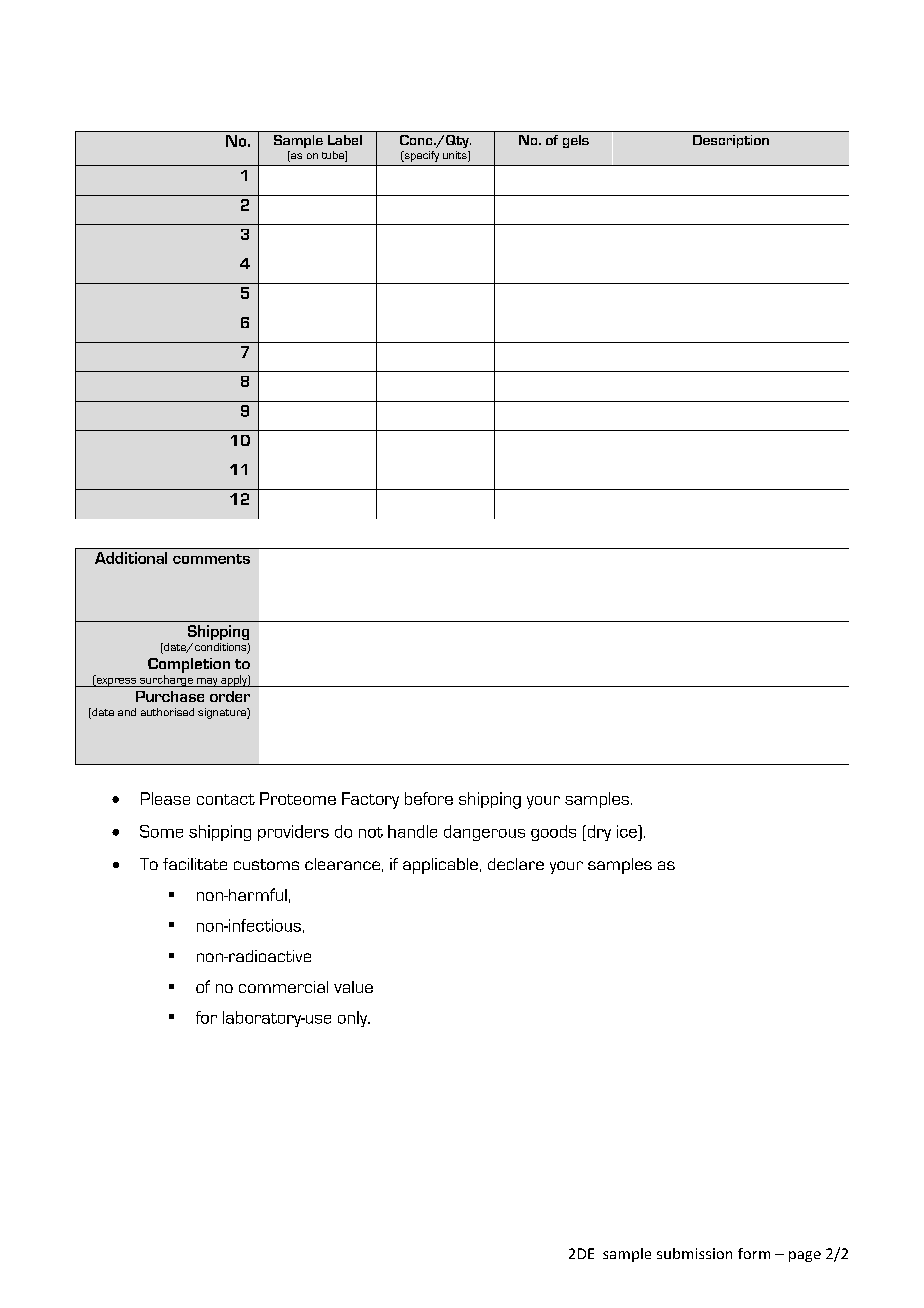 Image resolution: width=924 pixels, height=1308 pixels. What do you see at coordinates (628, 831) in the screenshot?
I see `ice` at bounding box center [628, 831].
